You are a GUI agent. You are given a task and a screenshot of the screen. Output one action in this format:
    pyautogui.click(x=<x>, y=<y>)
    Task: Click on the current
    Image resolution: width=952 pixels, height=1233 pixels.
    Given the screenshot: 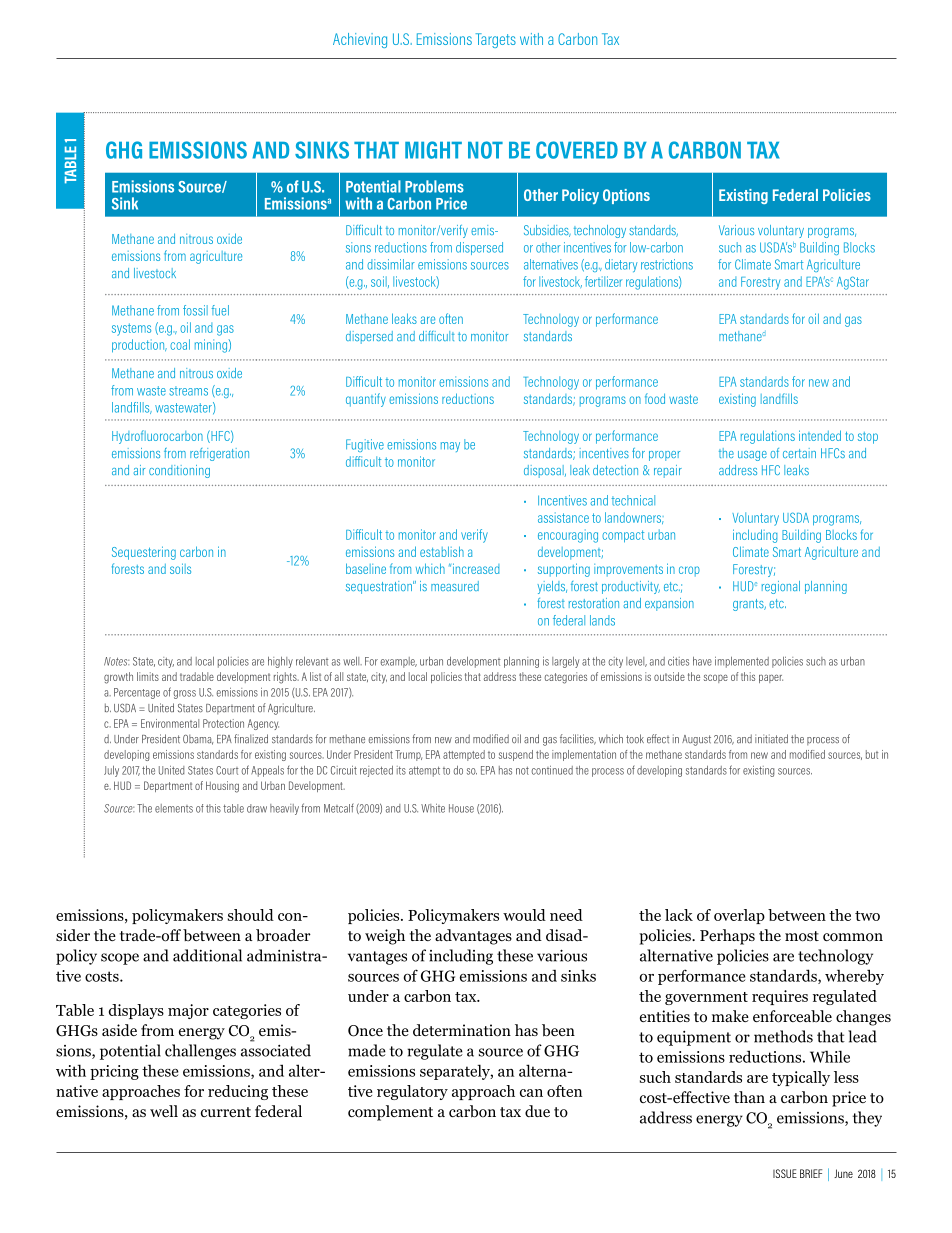 What is the action you would take?
    pyautogui.click(x=226, y=1112)
